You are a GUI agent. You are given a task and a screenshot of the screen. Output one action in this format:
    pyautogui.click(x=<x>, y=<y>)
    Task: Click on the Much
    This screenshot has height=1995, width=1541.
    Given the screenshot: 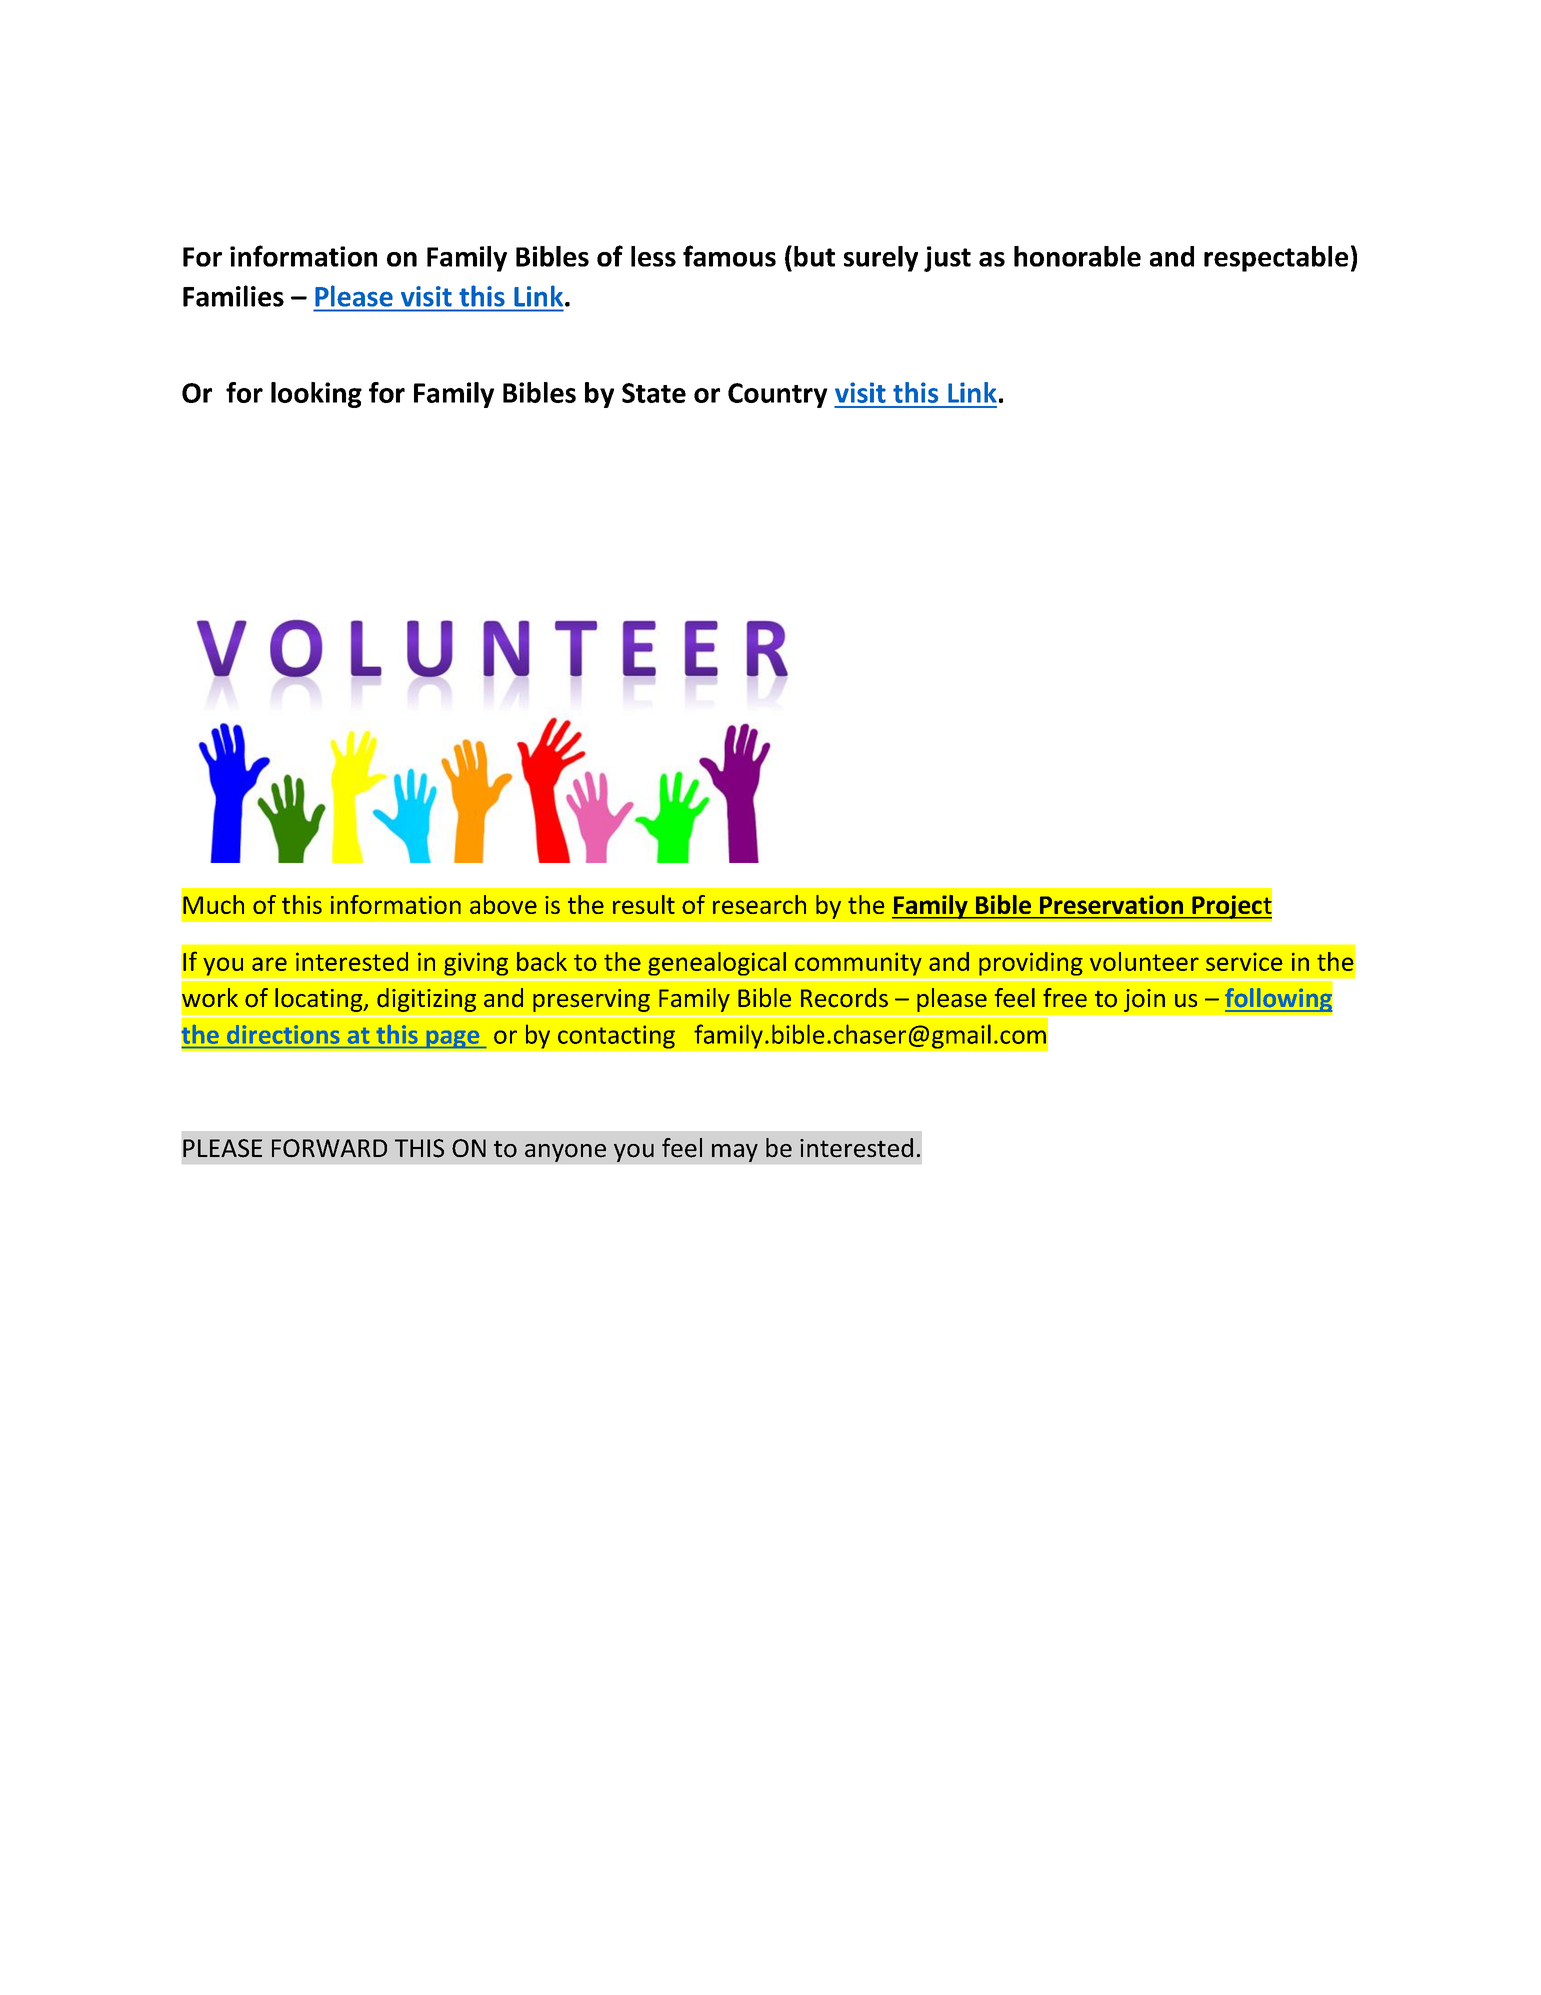 What is the action you would take?
    pyautogui.click(x=213, y=904)
